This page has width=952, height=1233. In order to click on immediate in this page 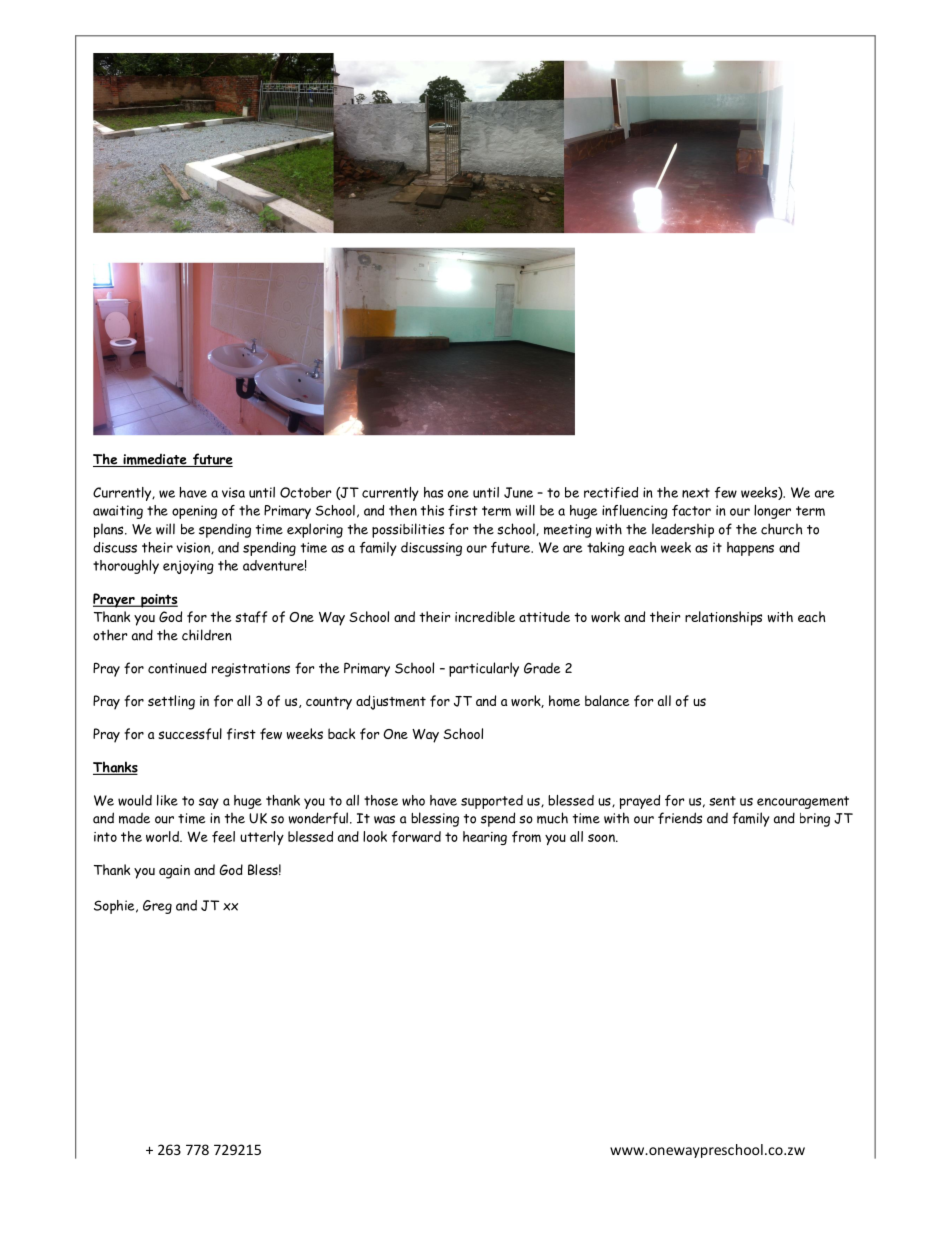, I will do `click(155, 460)`.
